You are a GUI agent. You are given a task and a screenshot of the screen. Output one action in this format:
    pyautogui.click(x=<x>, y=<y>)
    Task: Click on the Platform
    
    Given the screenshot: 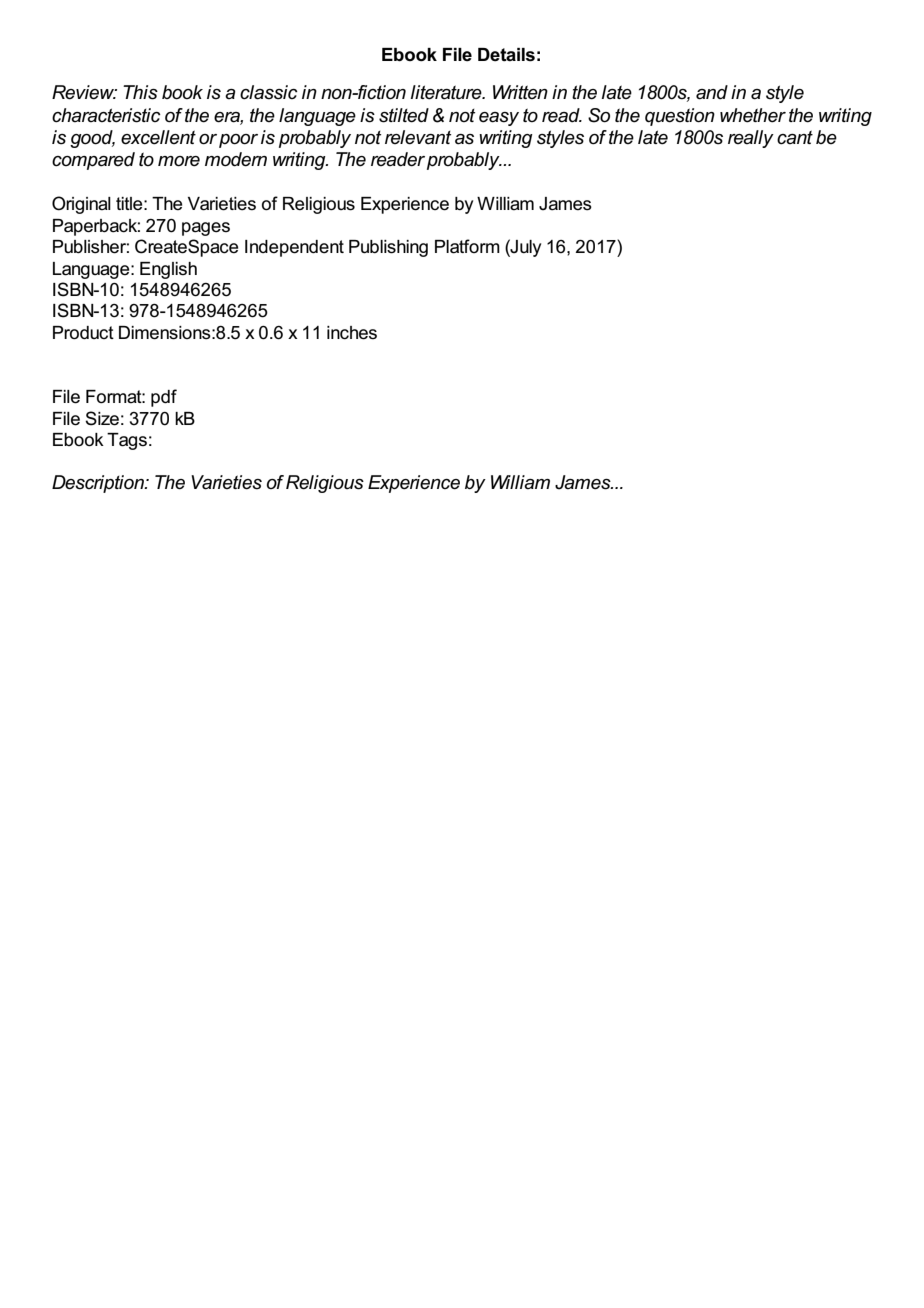 What is the action you would take?
    pyautogui.click(x=467, y=246)
